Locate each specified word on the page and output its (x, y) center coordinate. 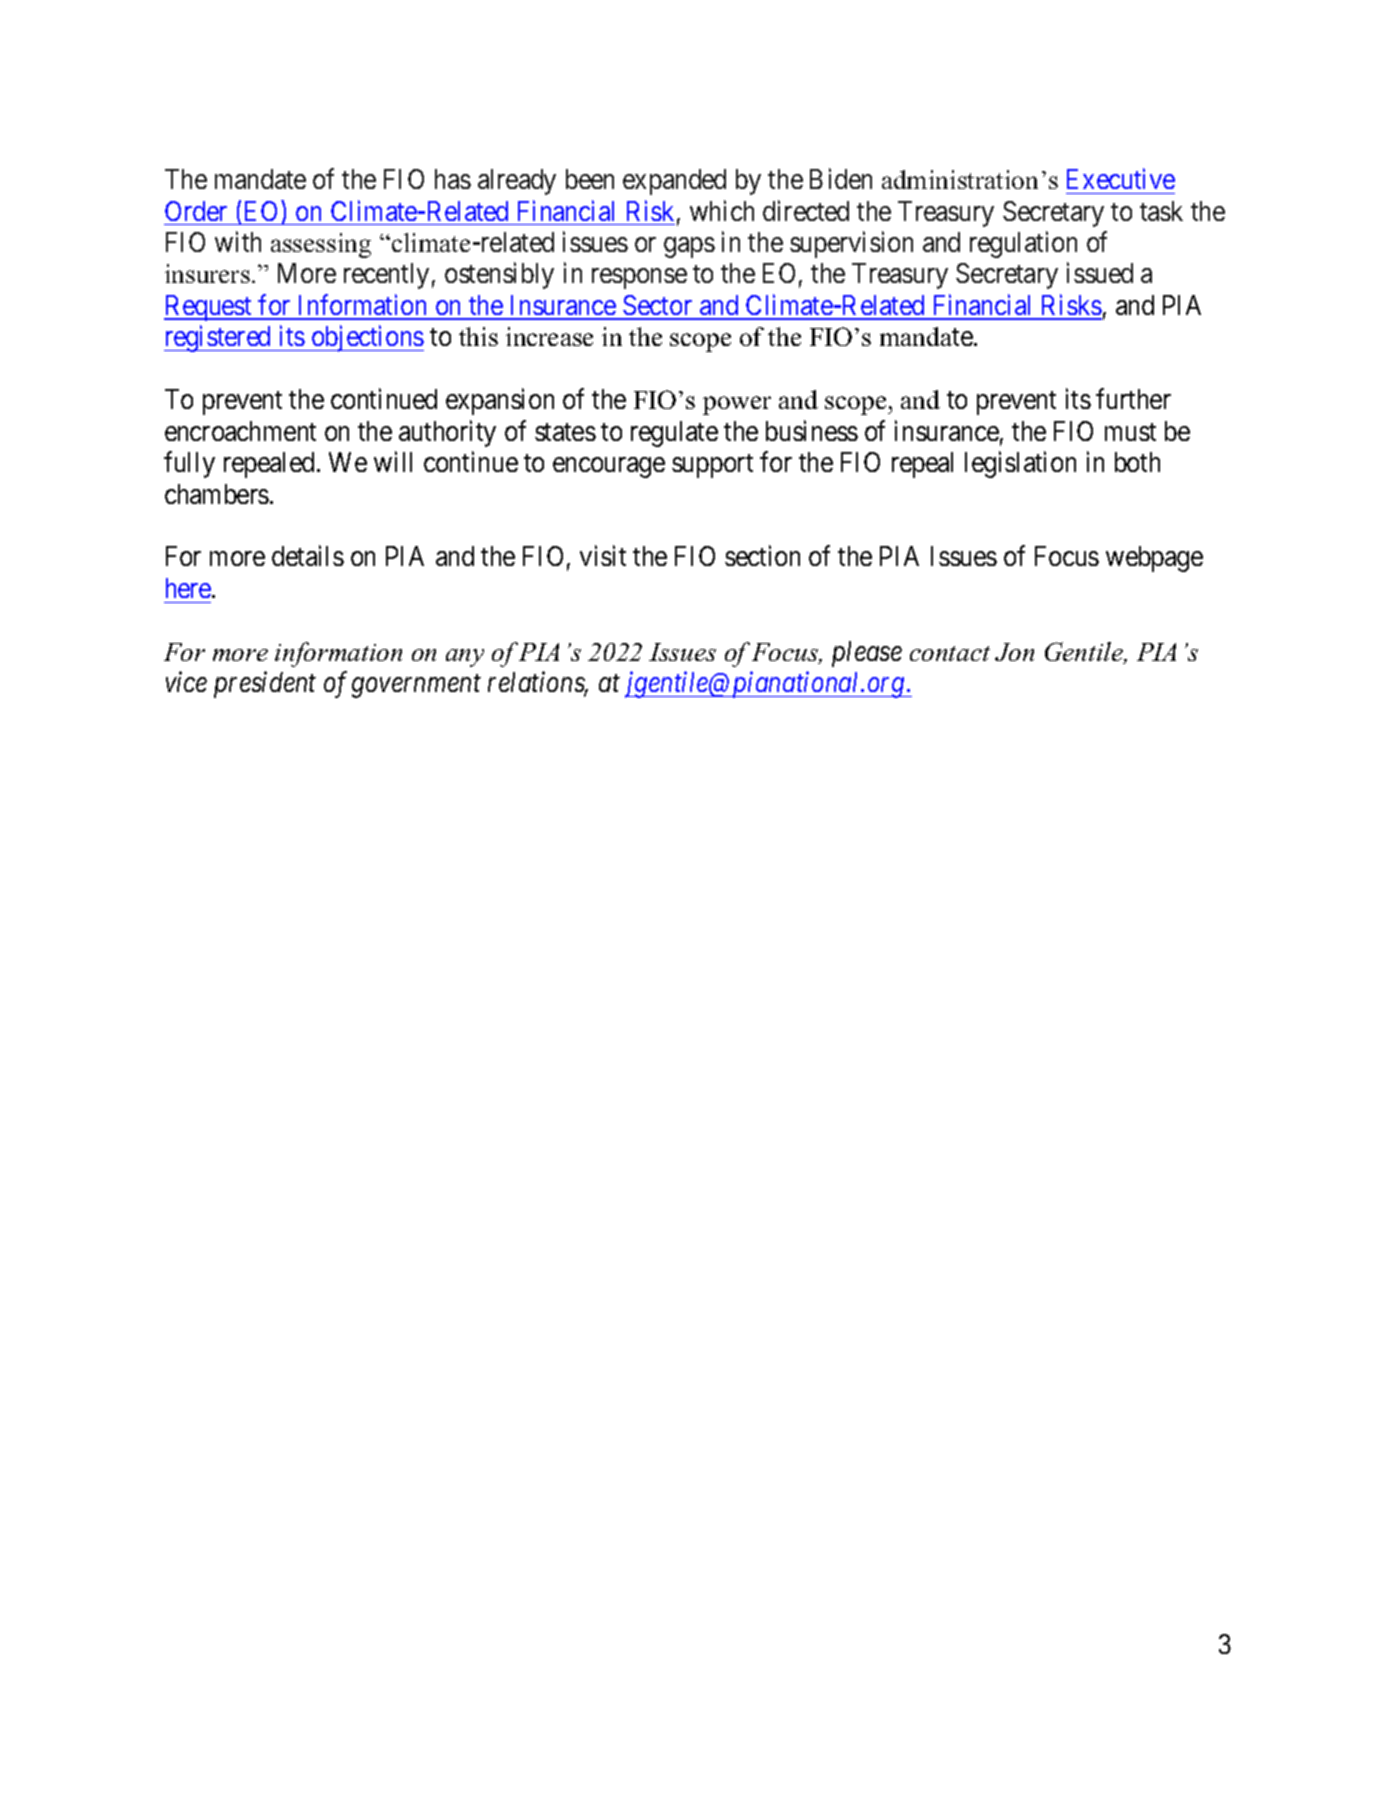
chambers (217, 494)
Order (196, 211)
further (1133, 399)
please (867, 654)
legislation (1020, 464)
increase (549, 336)
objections (367, 339)
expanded (674, 182)
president (265, 685)
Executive (1121, 178)
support (712, 466)
